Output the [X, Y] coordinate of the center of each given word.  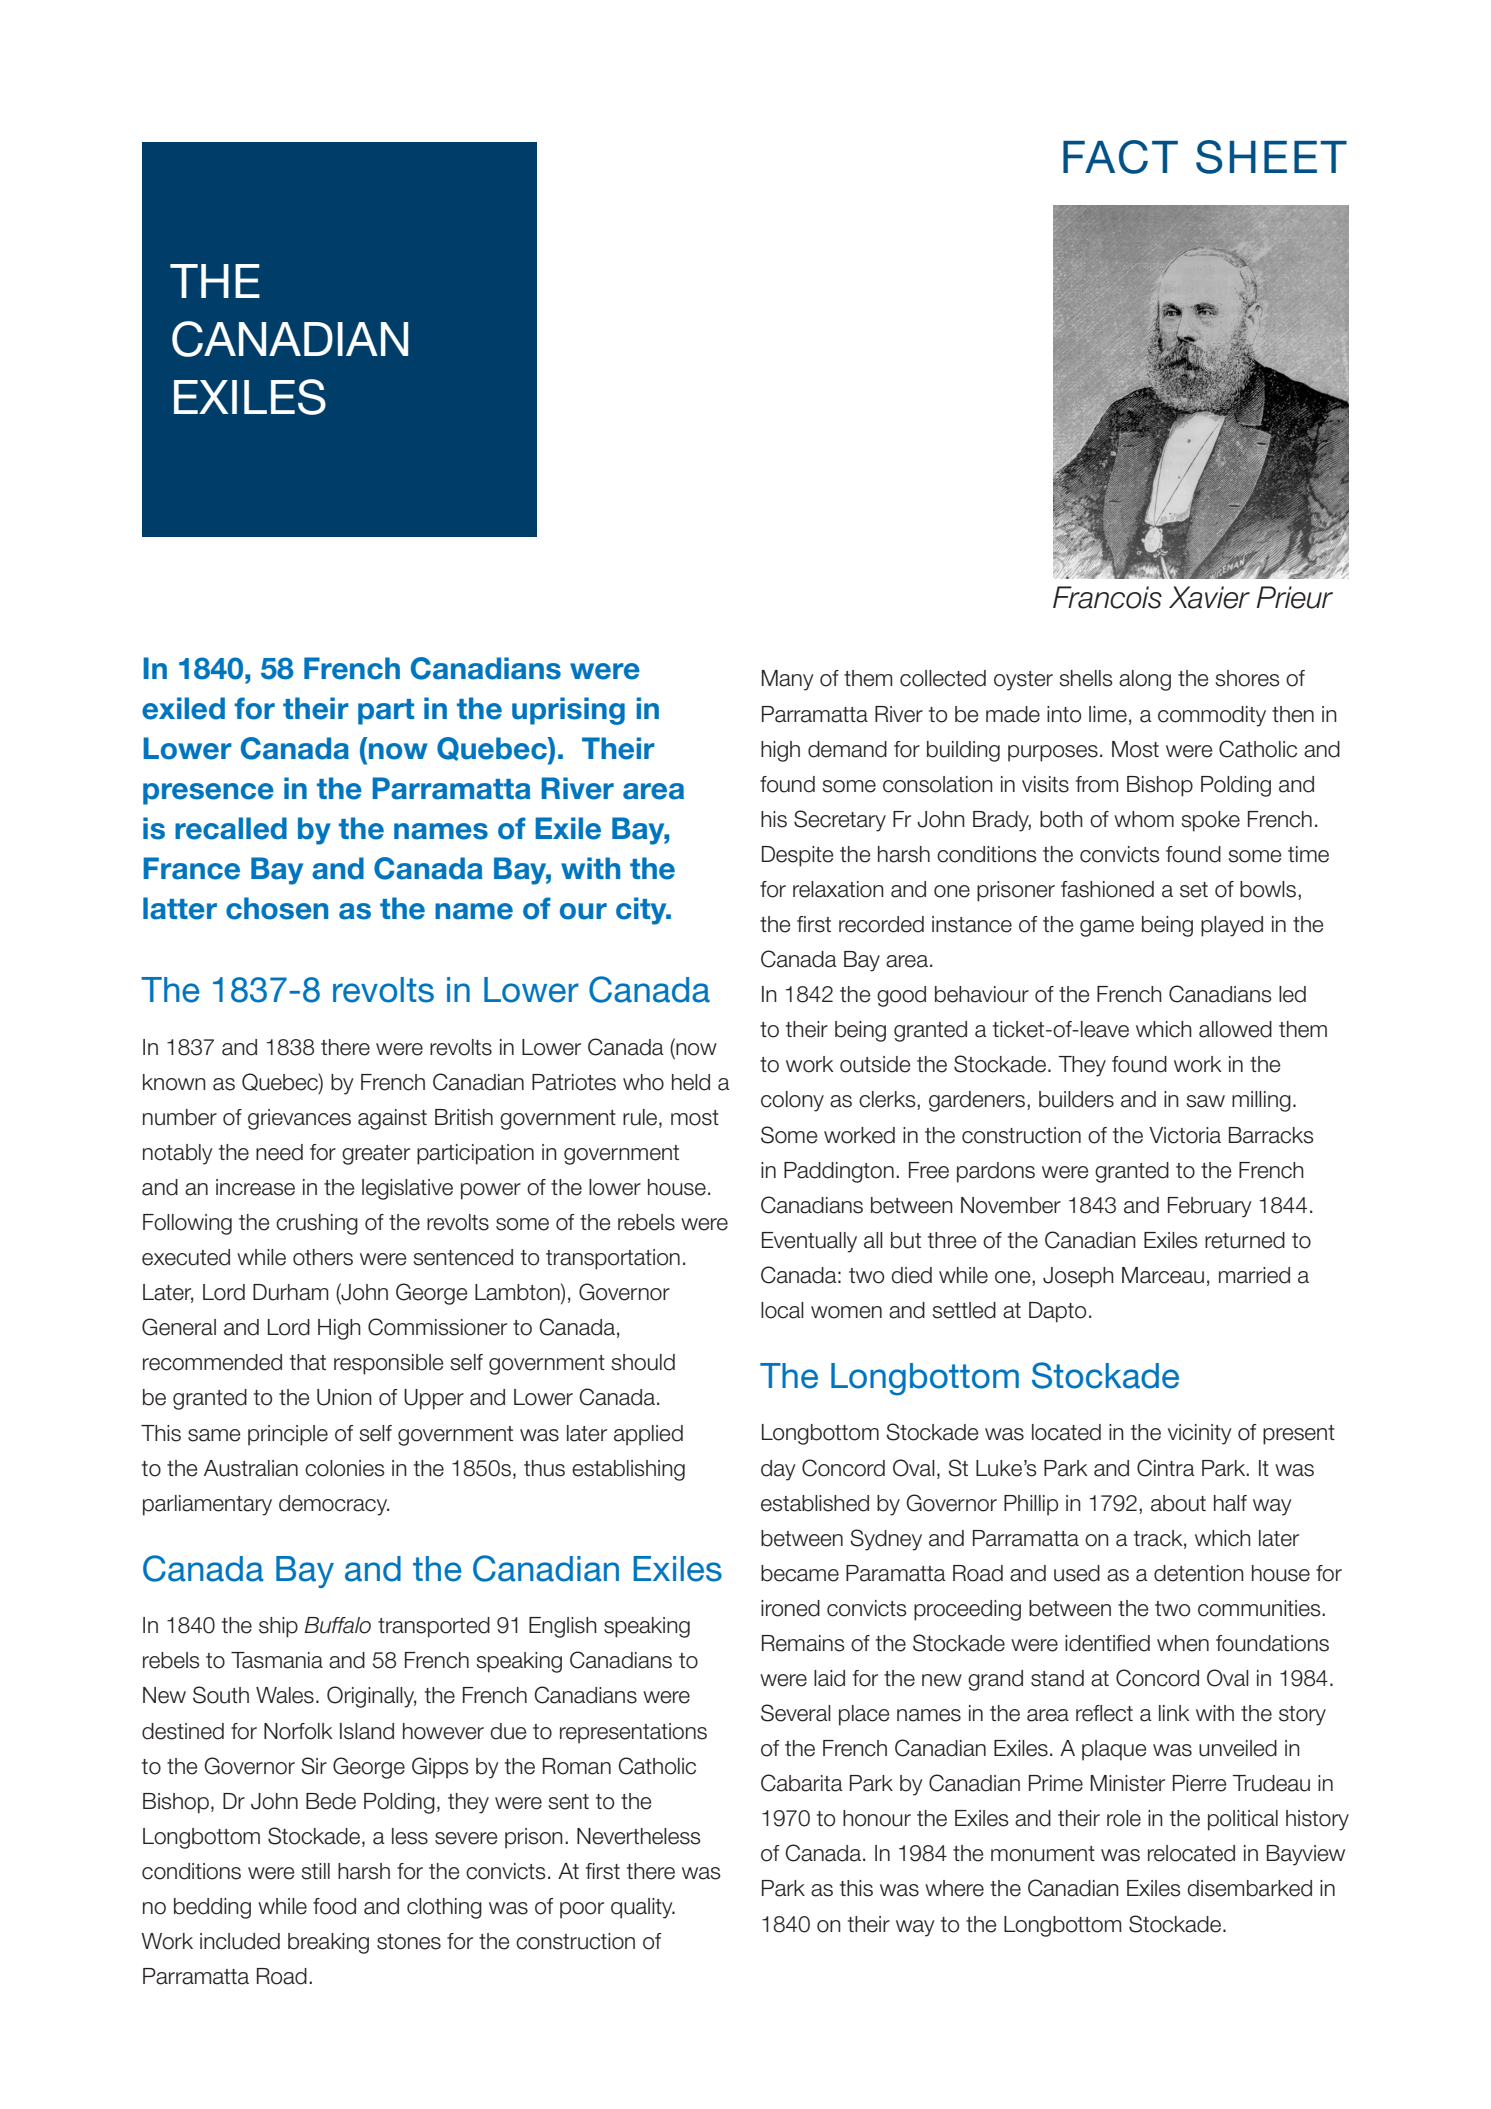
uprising [568, 711]
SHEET [1271, 157]
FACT [1120, 157]
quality [643, 1908]
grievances [299, 1119]
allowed [1235, 1029]
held [691, 1082]
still [315, 1871]
